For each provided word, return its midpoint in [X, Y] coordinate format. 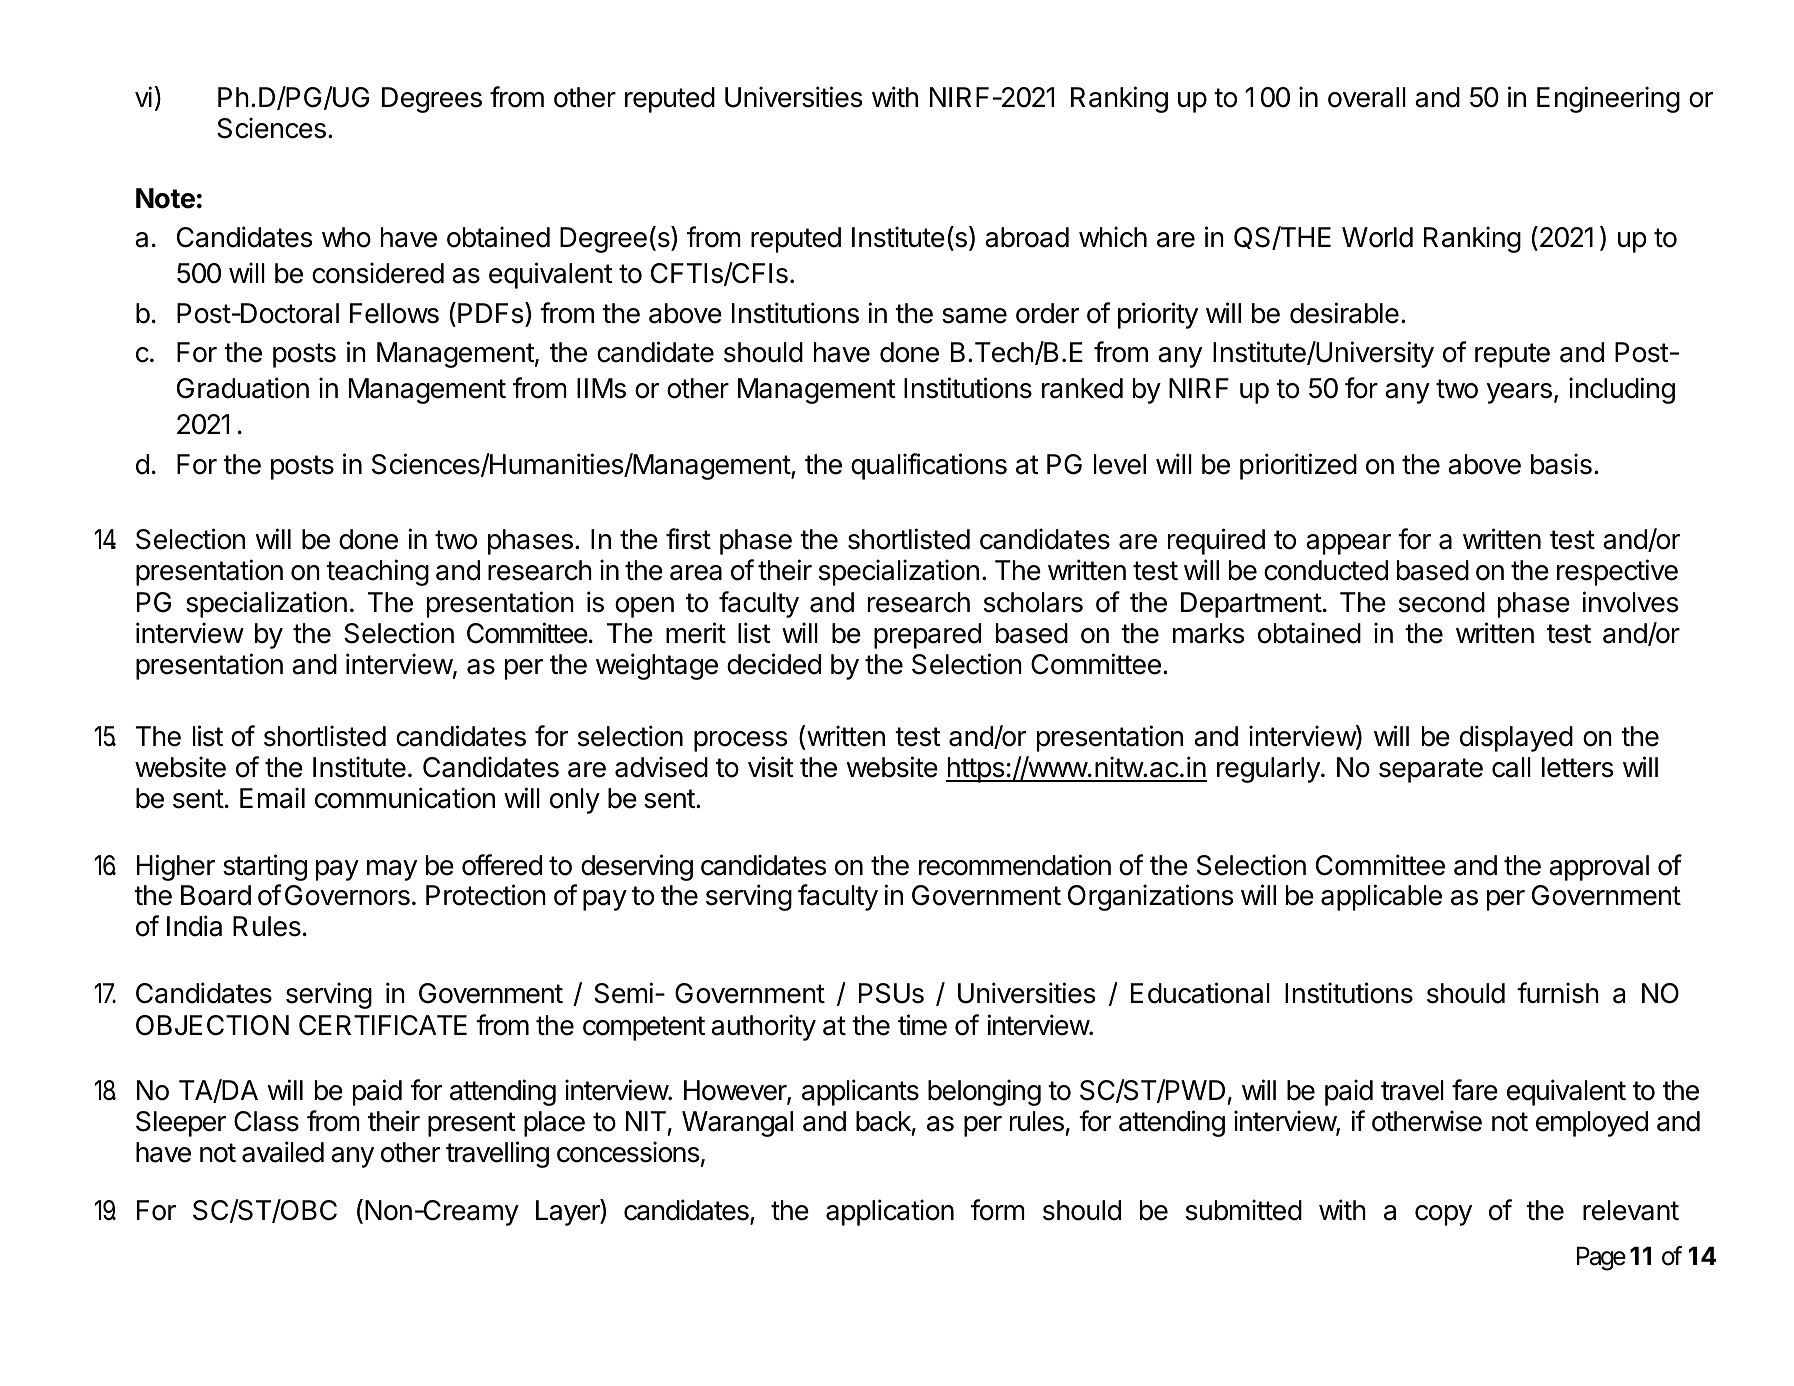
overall [1367, 97]
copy [1443, 1215]
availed [283, 1152]
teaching [377, 572]
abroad [1027, 237]
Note [165, 198]
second [1442, 602]
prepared [927, 636]
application [890, 1212]
